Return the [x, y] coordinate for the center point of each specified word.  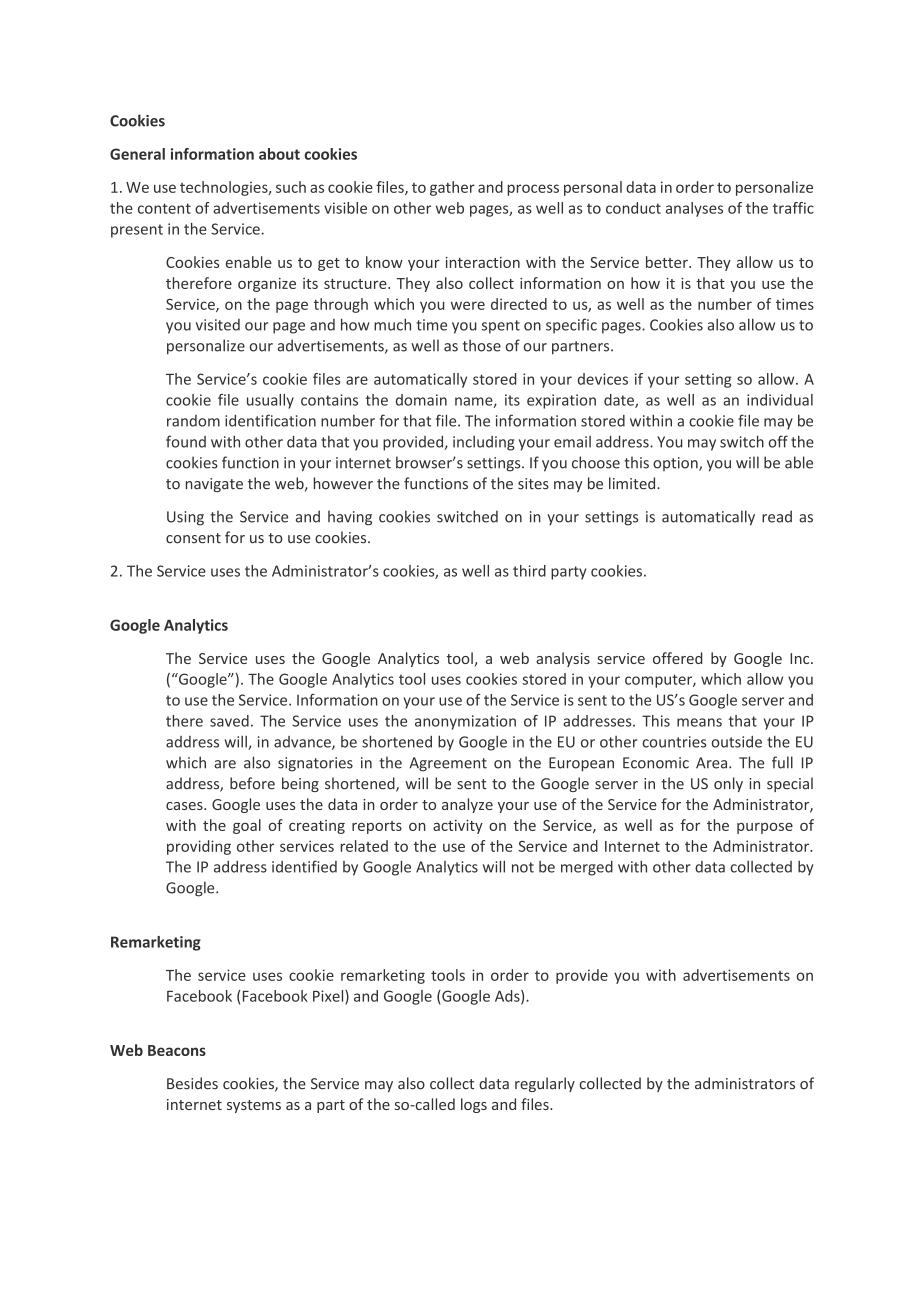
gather [452, 188]
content [164, 208]
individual [780, 400]
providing [199, 847]
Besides [192, 1083]
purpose [765, 828]
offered [677, 658]
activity [458, 827]
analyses [694, 209]
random [193, 421]
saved [229, 721]
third [529, 571]
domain [421, 400]
